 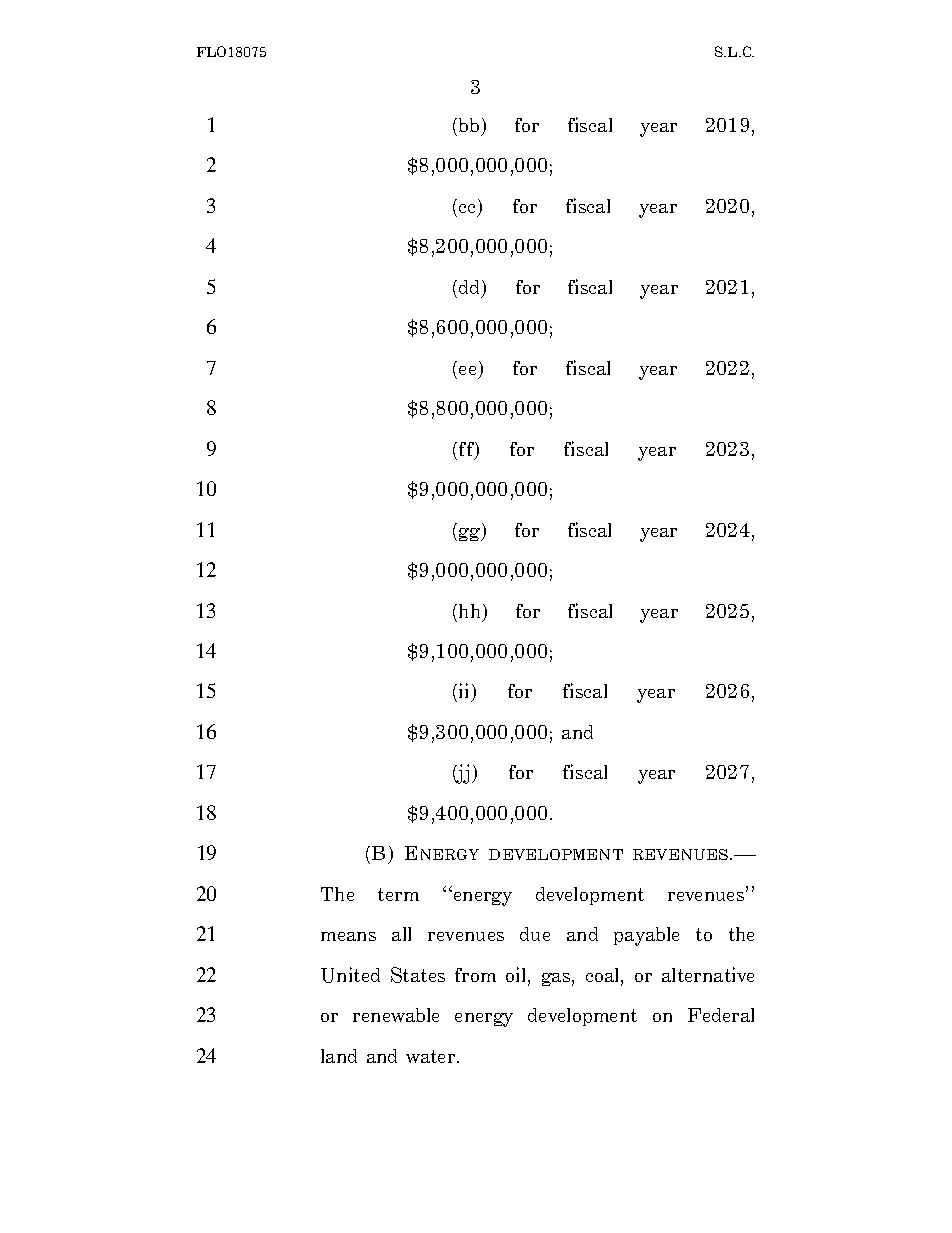 I want to click on water, so click(x=432, y=1056).
